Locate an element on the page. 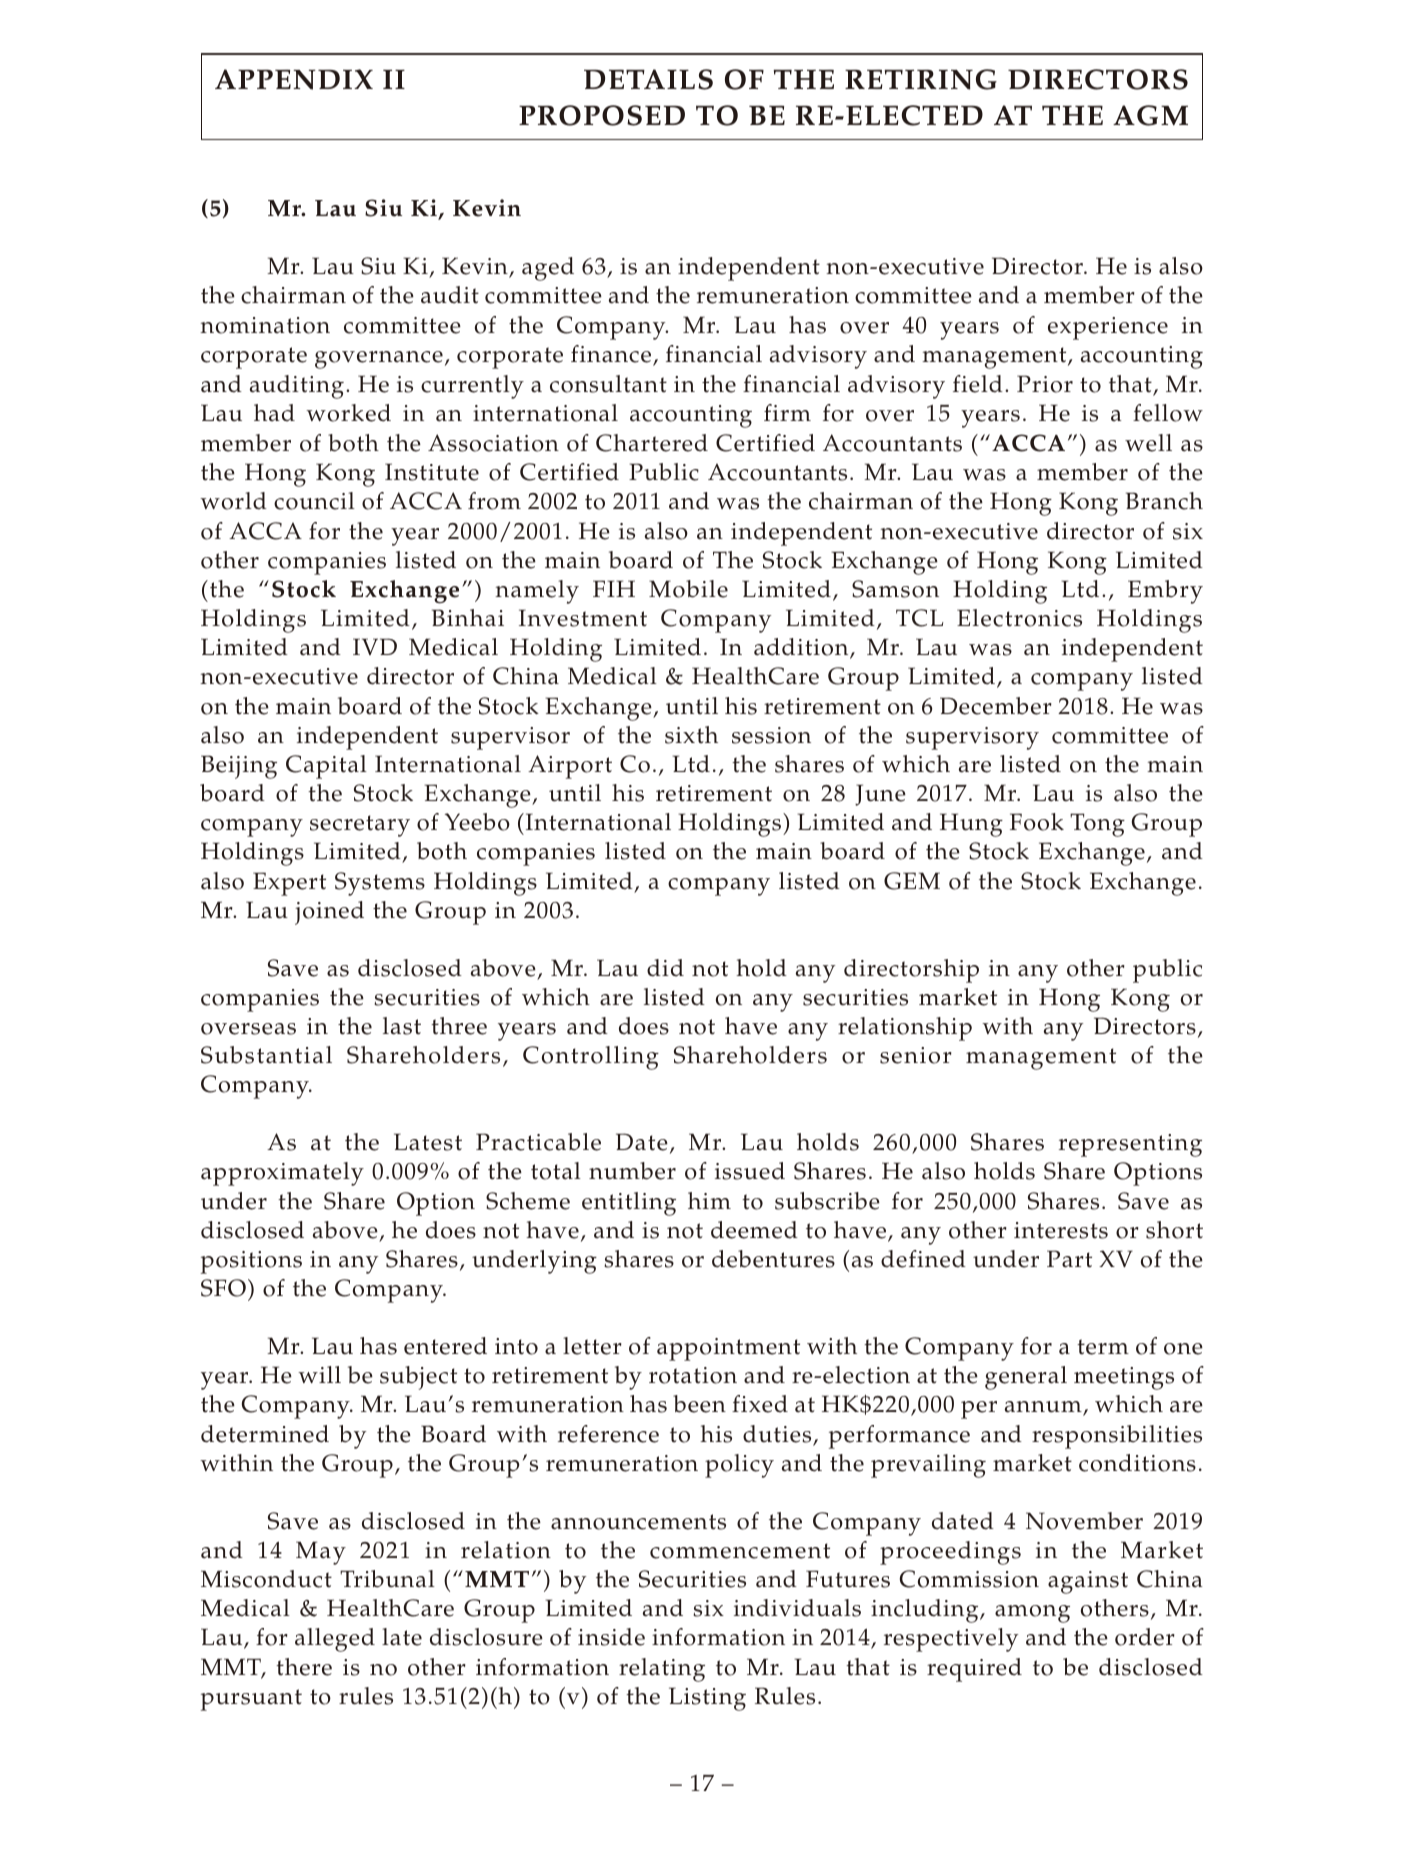 The width and height of the image is (1403, 1872). DETAILS is located at coordinates (648, 79).
